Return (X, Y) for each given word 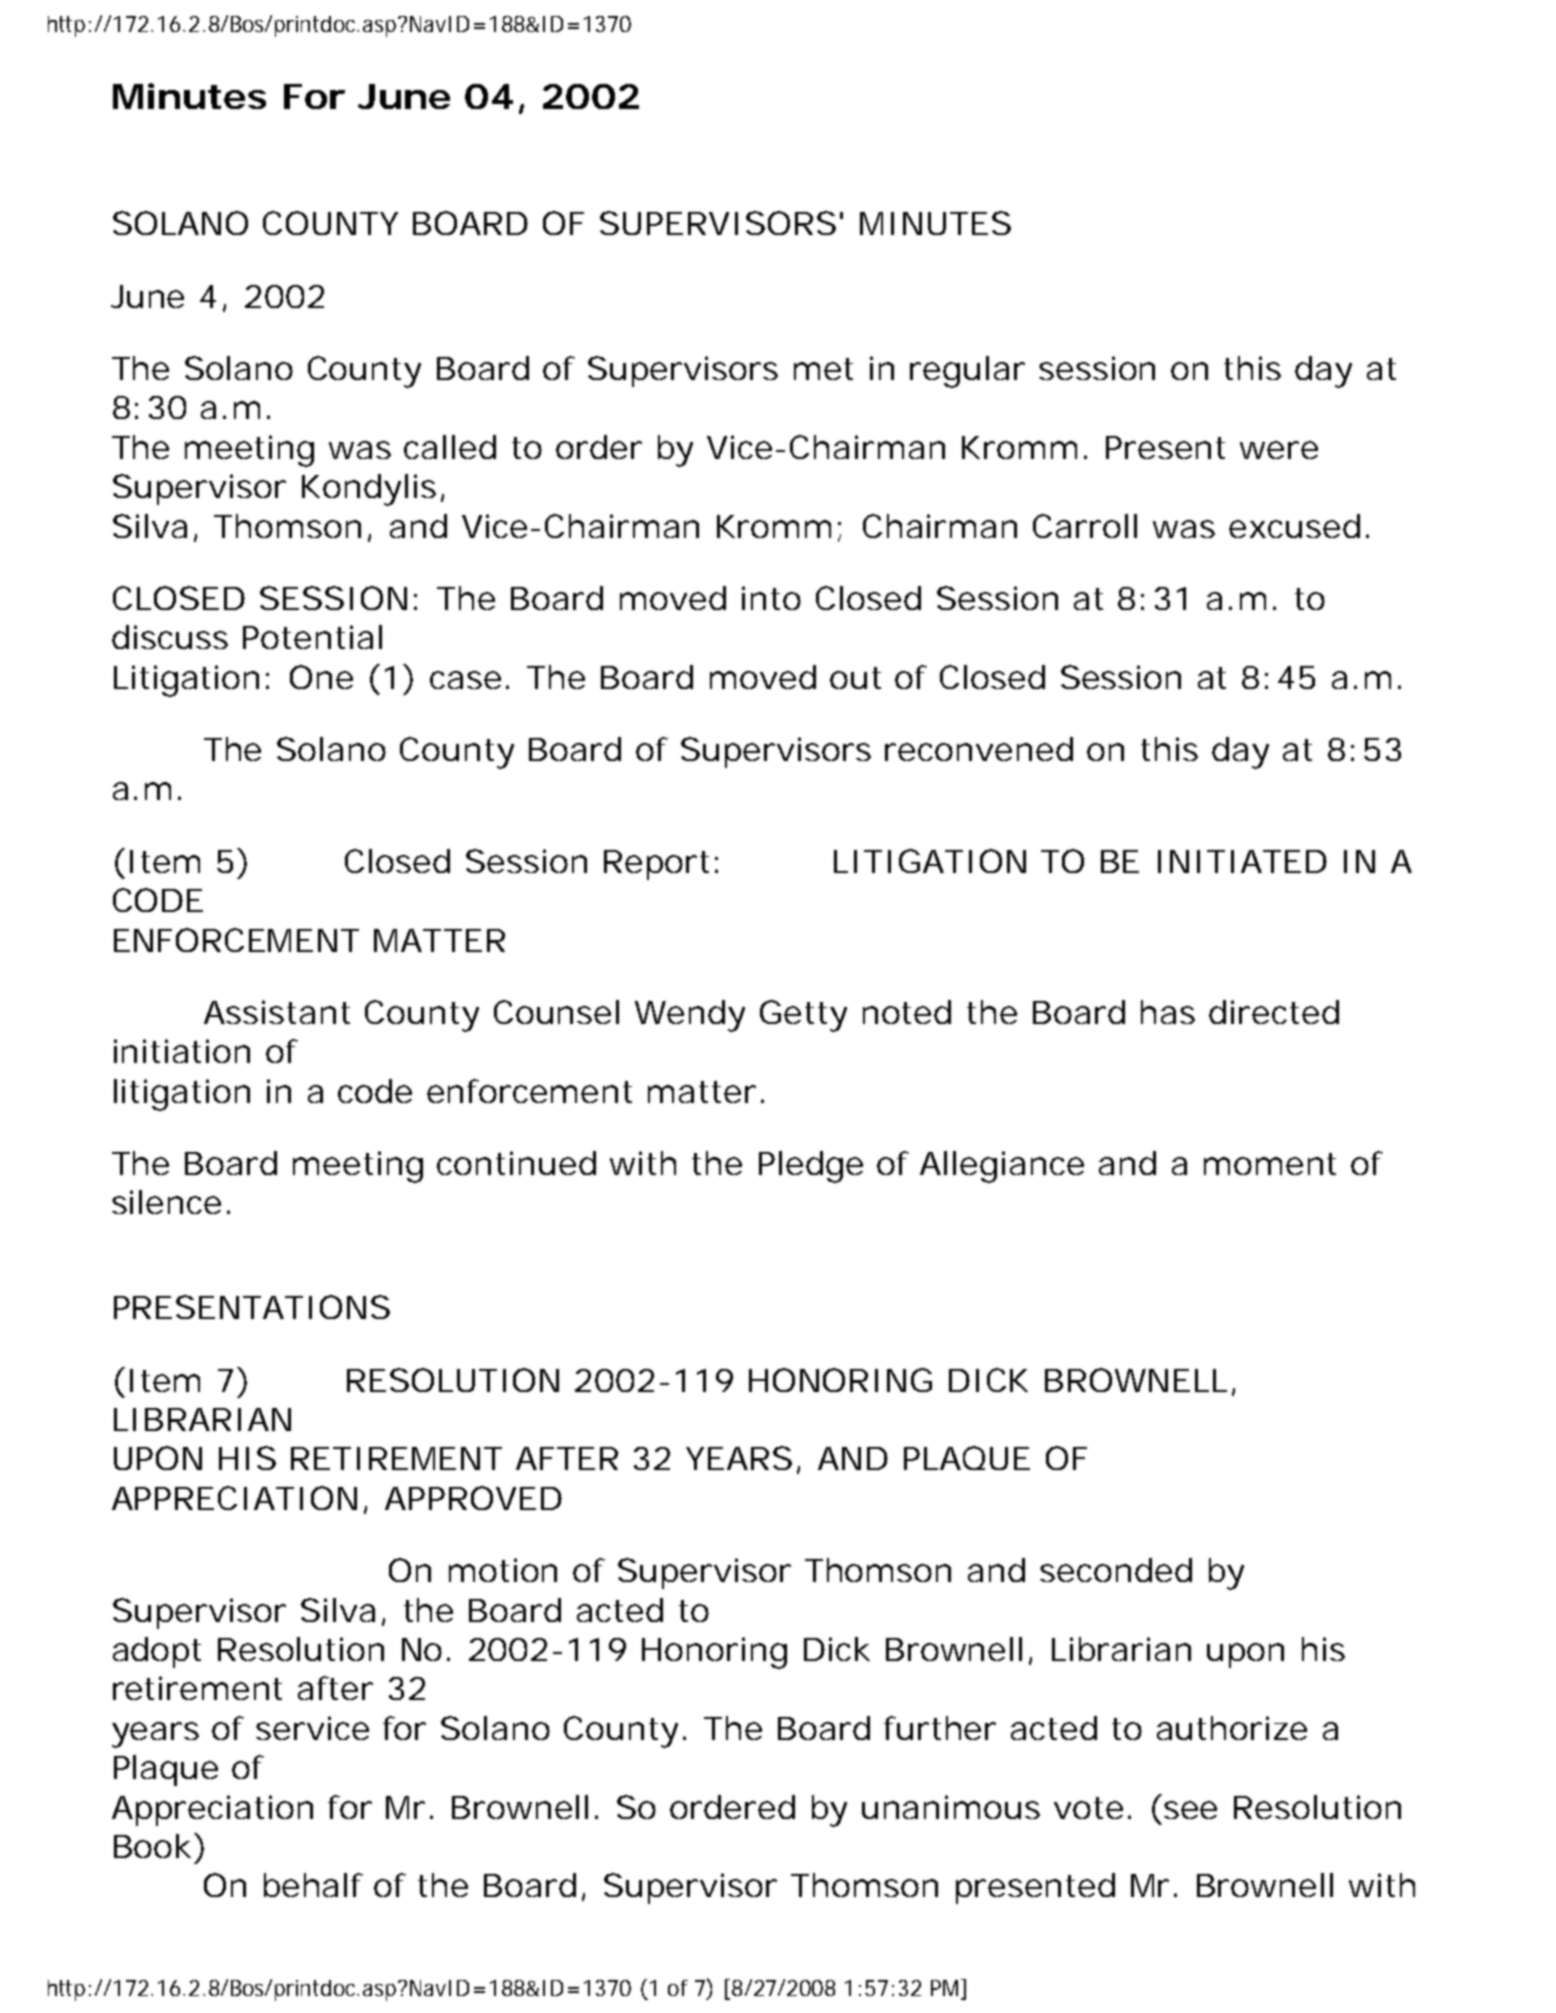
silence (166, 1202)
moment (1270, 1164)
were (1279, 450)
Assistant (277, 1012)
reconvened (979, 749)
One (321, 677)
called (450, 447)
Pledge (811, 1167)
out (855, 678)
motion (503, 1570)
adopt (157, 1652)
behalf (313, 1885)
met (823, 369)
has (1168, 1012)
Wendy (690, 1016)
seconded (1116, 1570)
